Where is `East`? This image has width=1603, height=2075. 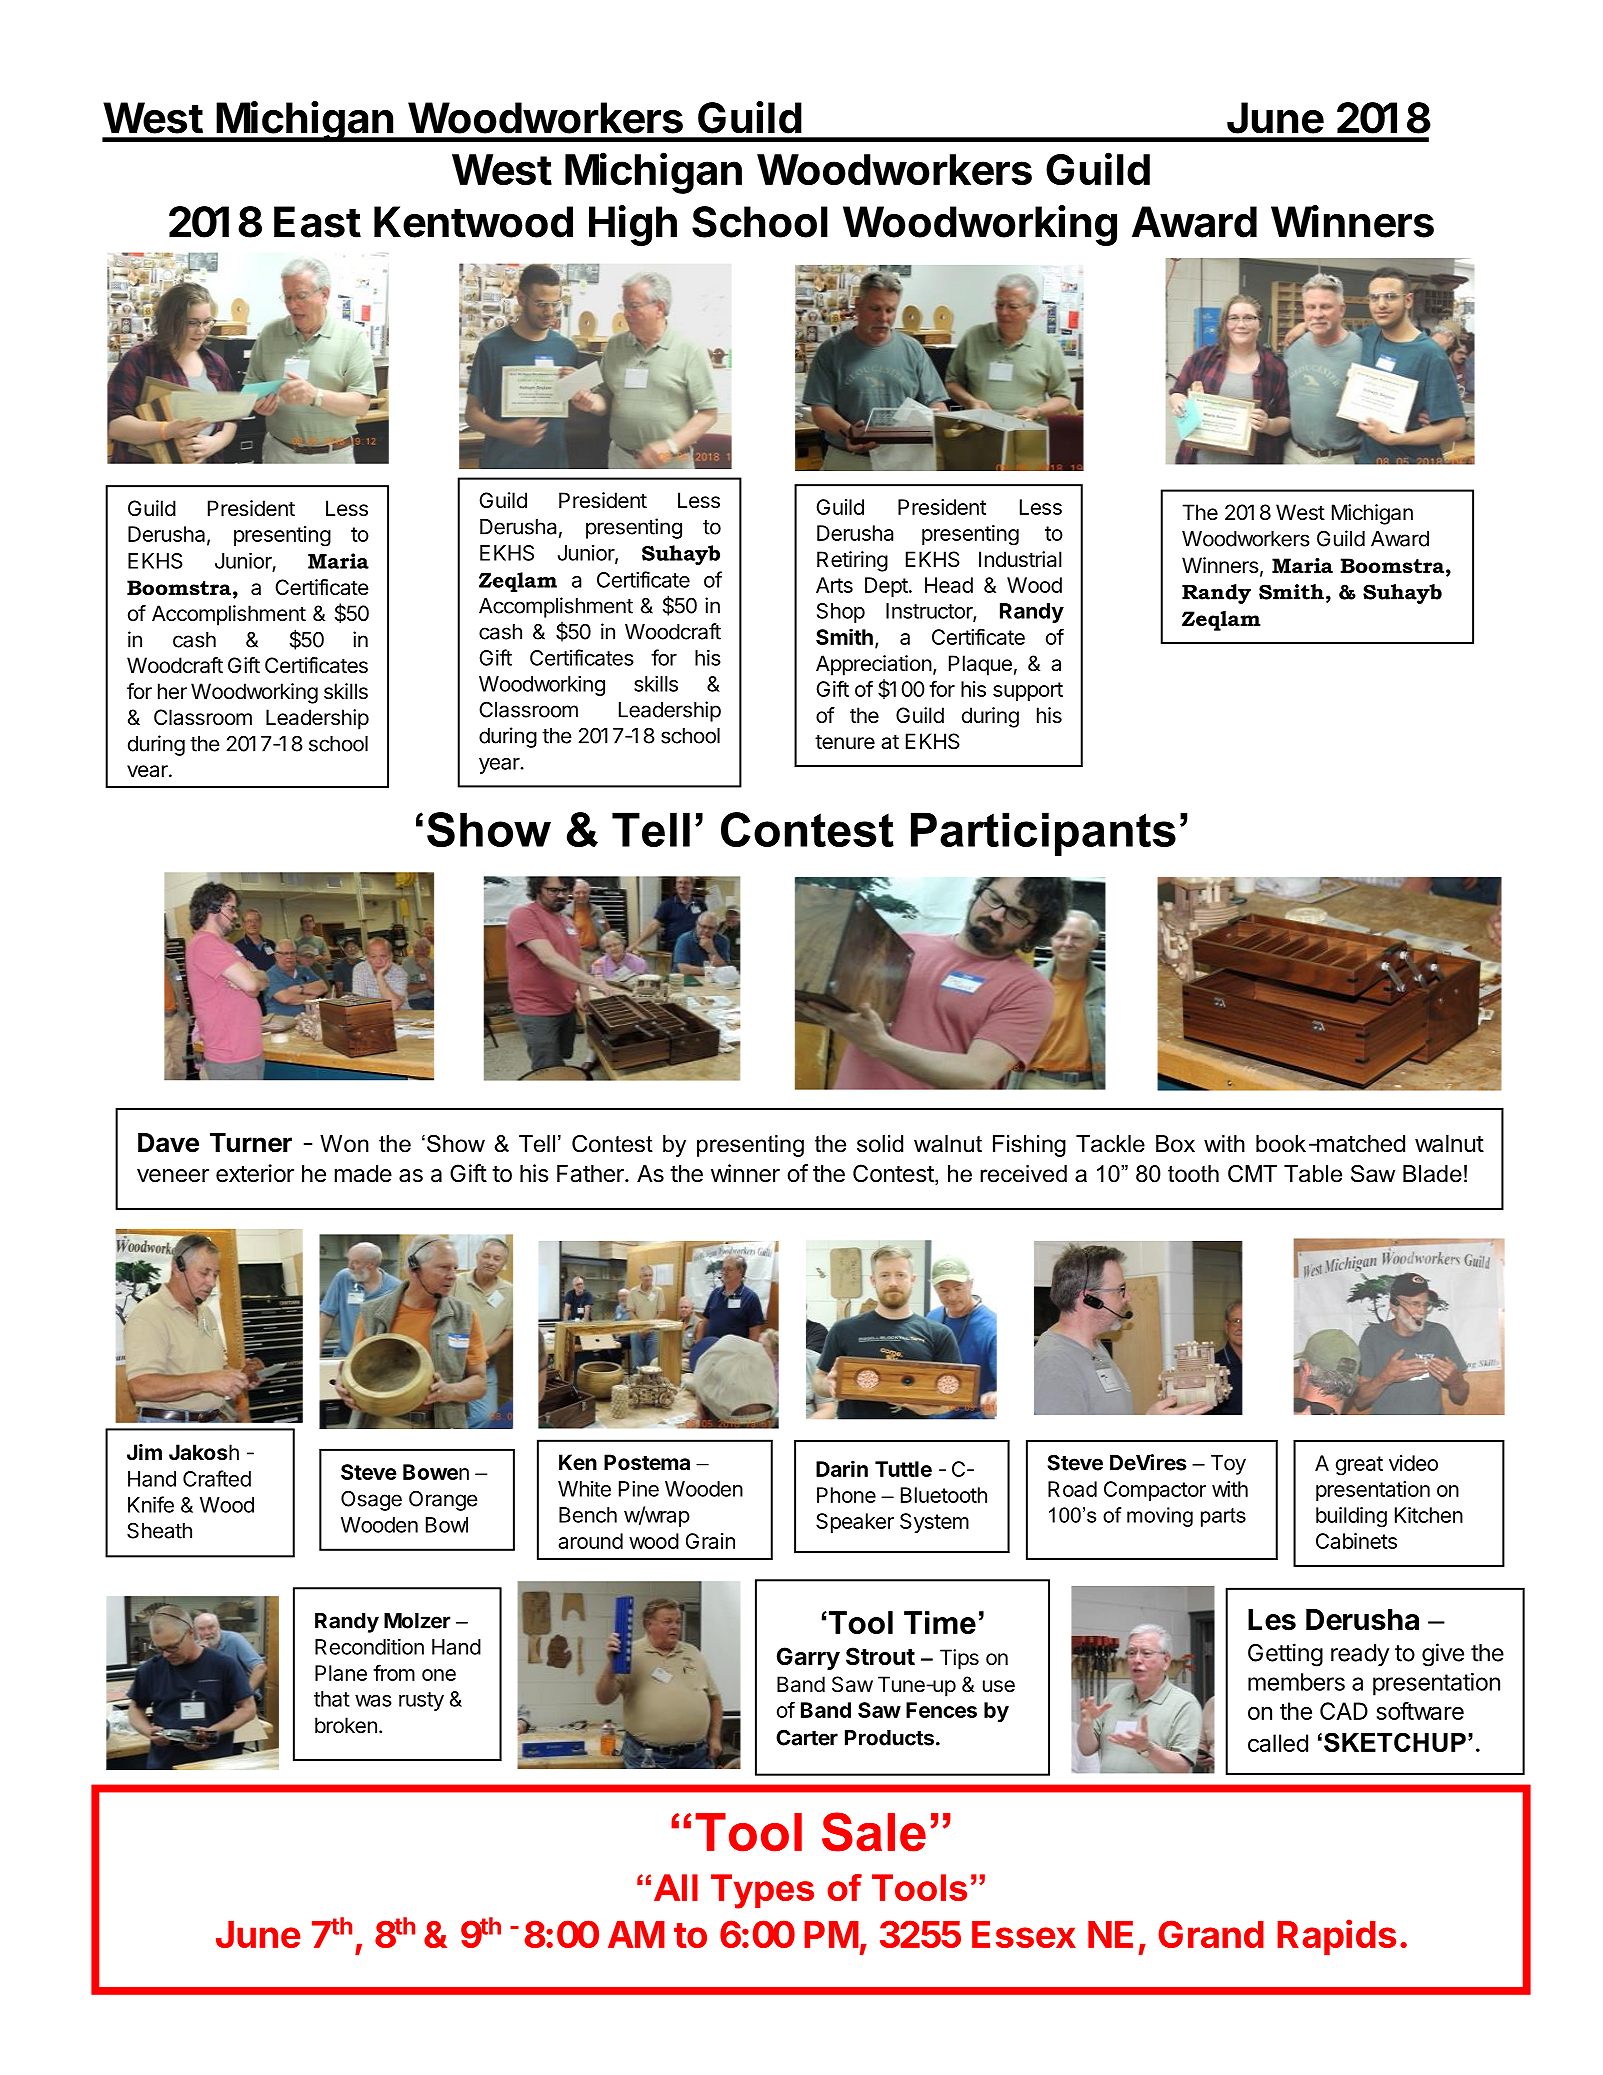 East is located at coordinates (317, 222).
